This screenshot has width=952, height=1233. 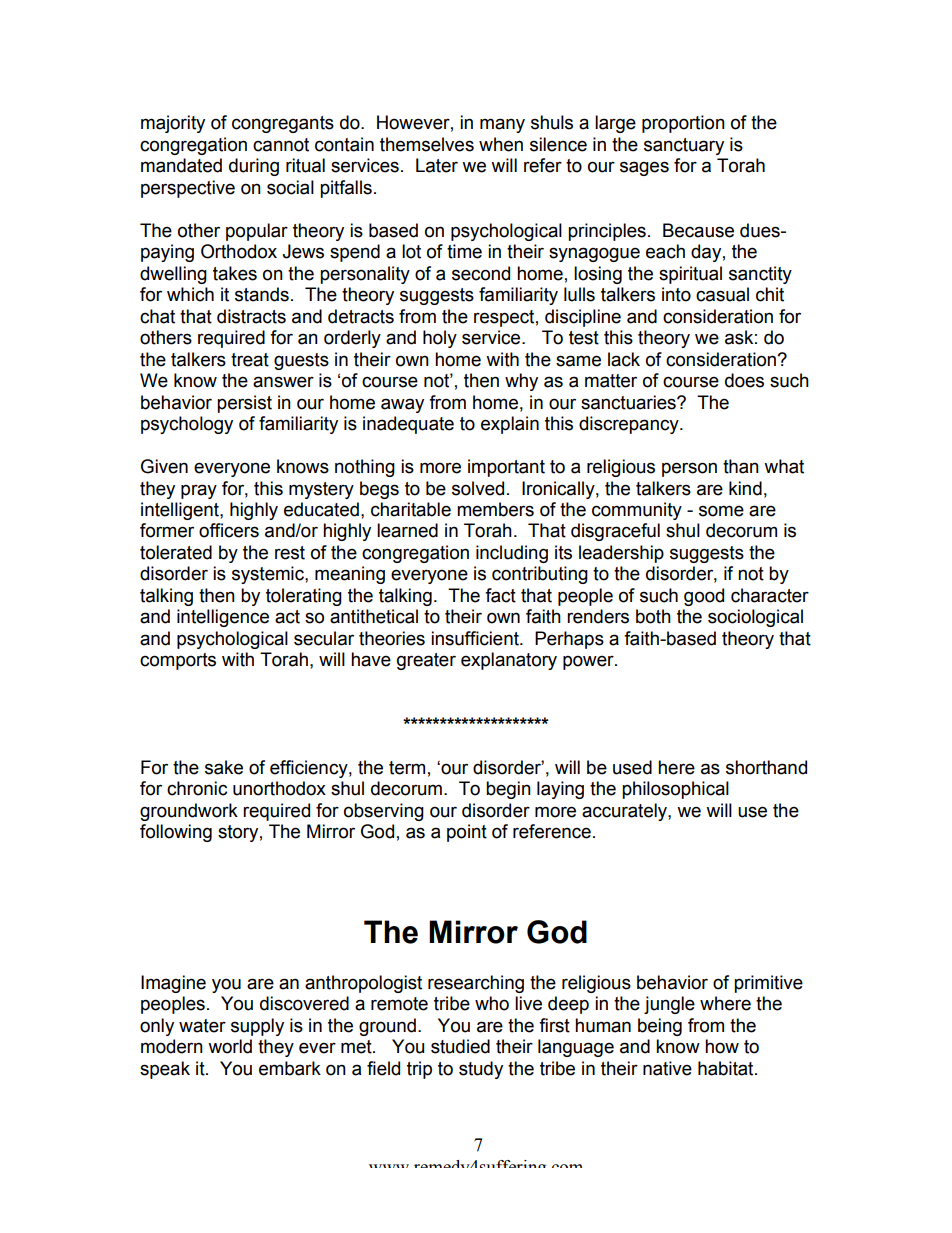 What do you see at coordinates (197, 788) in the screenshot?
I see `chronic` at bounding box center [197, 788].
